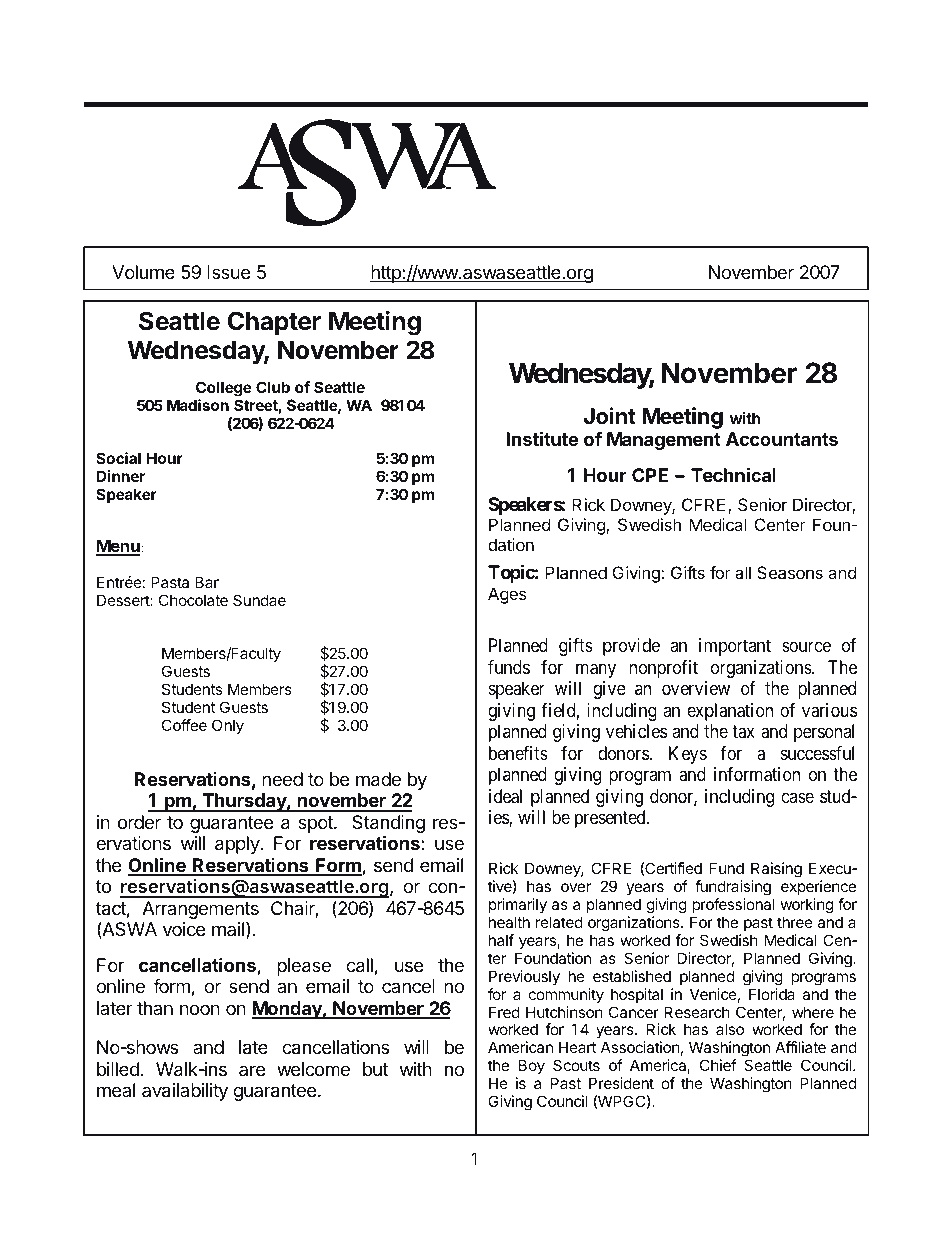 The height and width of the screenshot is (1233, 952). Describe the element at coordinates (505, 796) in the screenshot. I see `ideal` at that location.
